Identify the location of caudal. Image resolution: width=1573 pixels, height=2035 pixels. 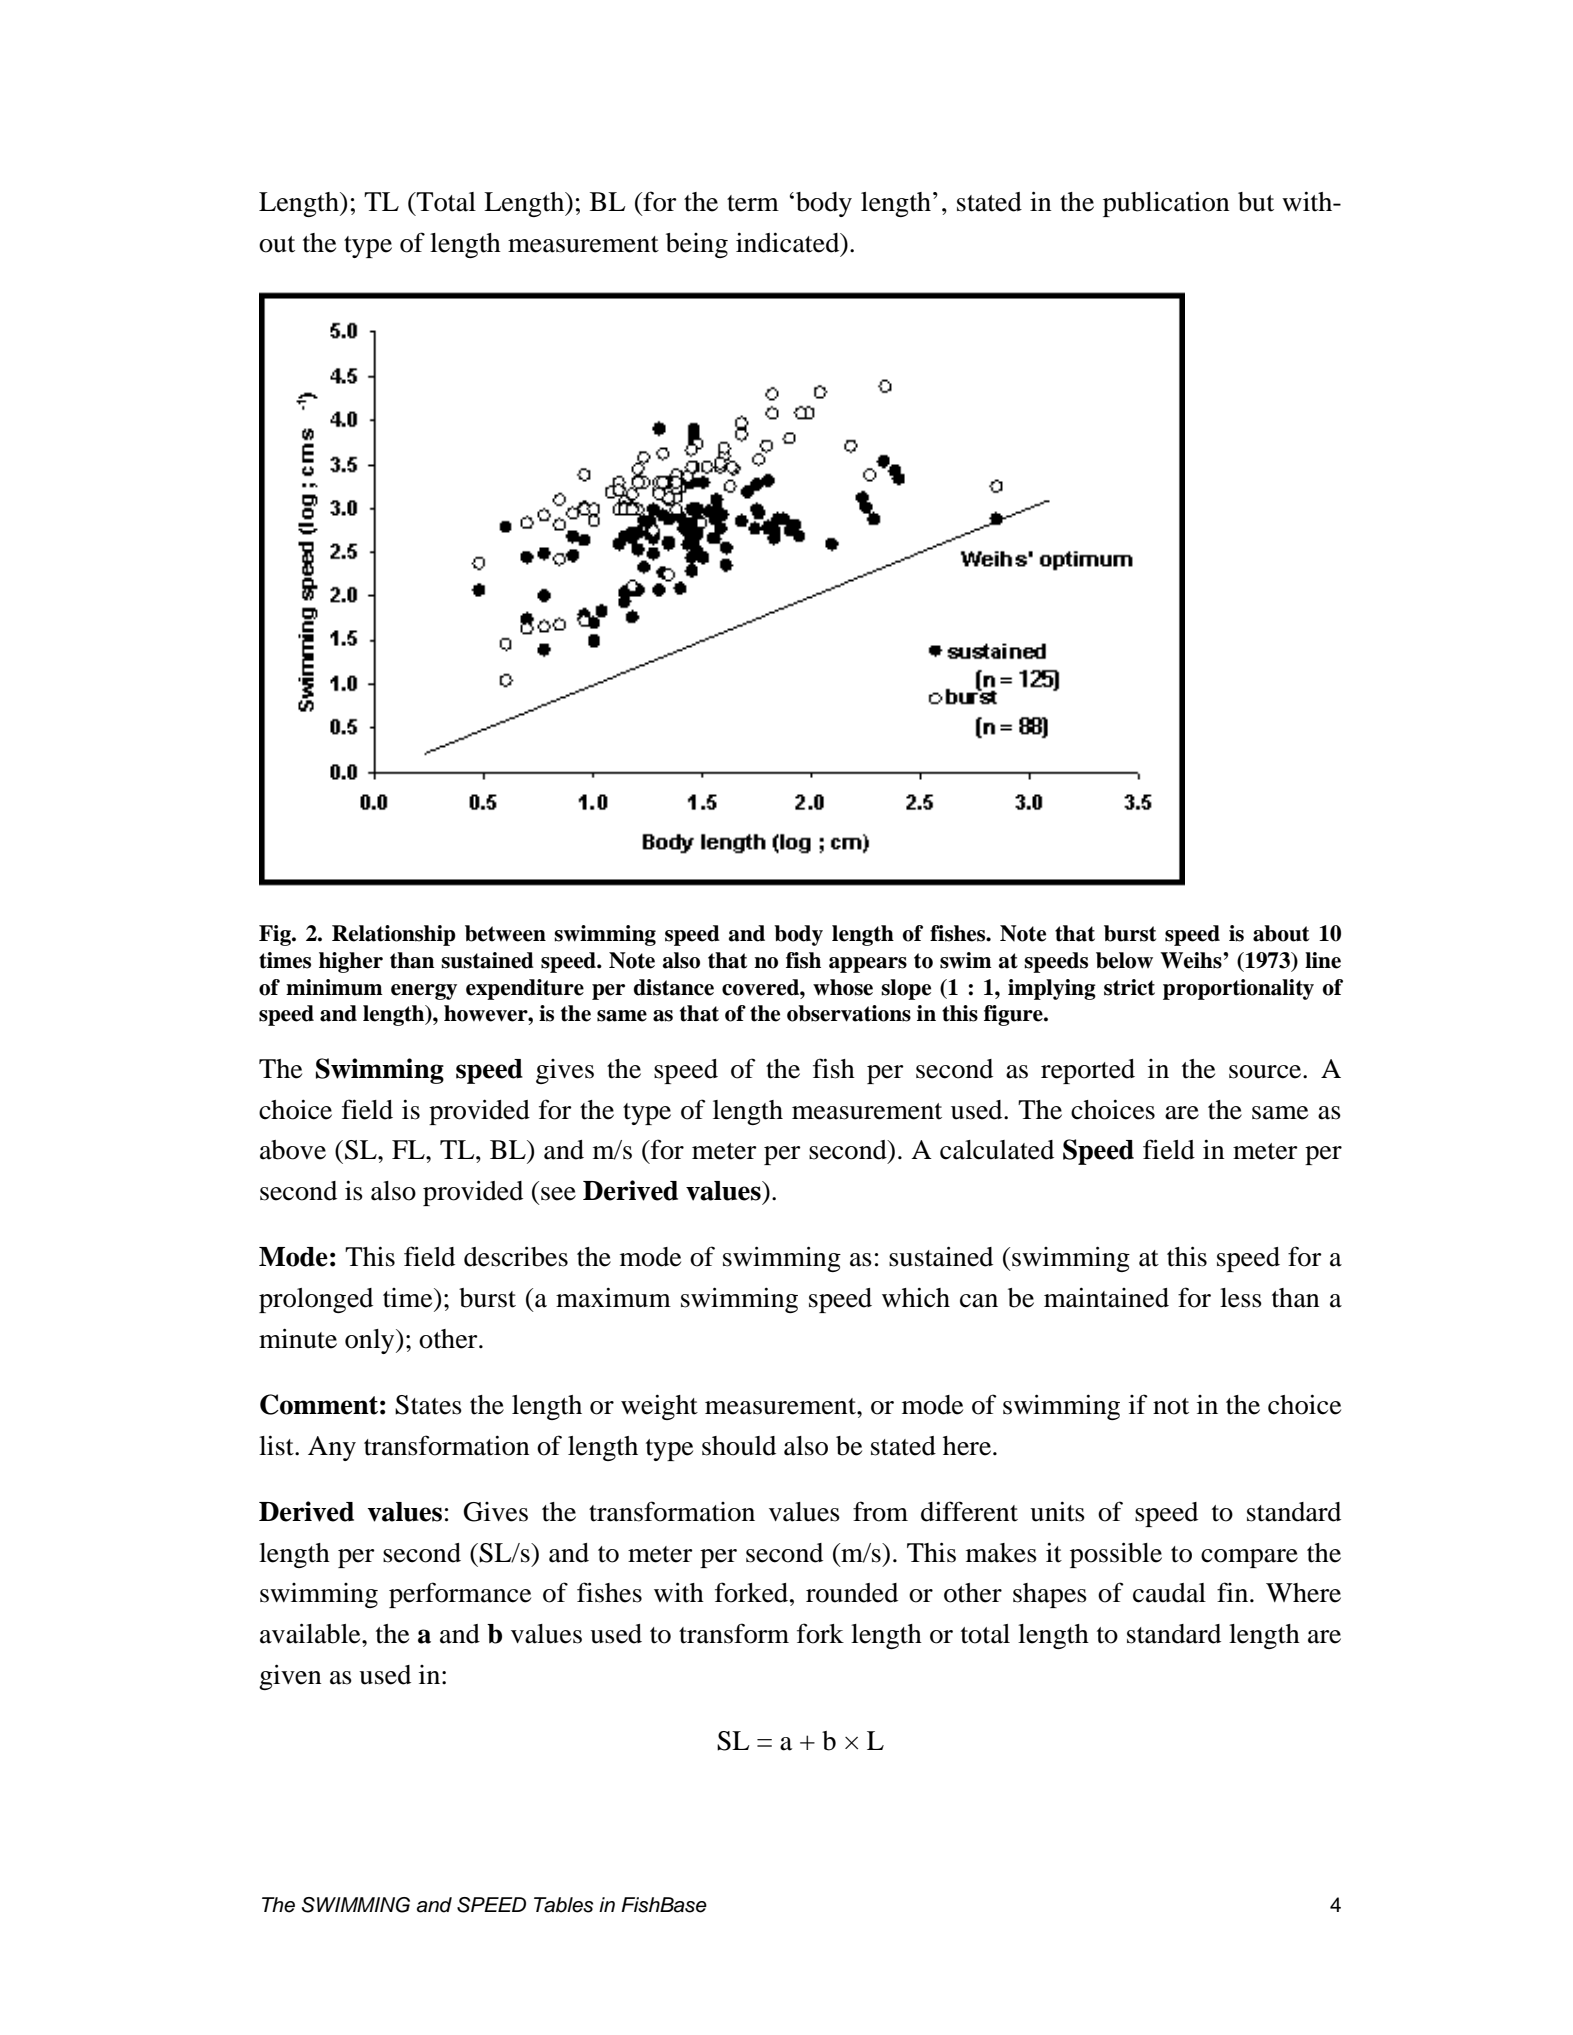
(1169, 1593).
